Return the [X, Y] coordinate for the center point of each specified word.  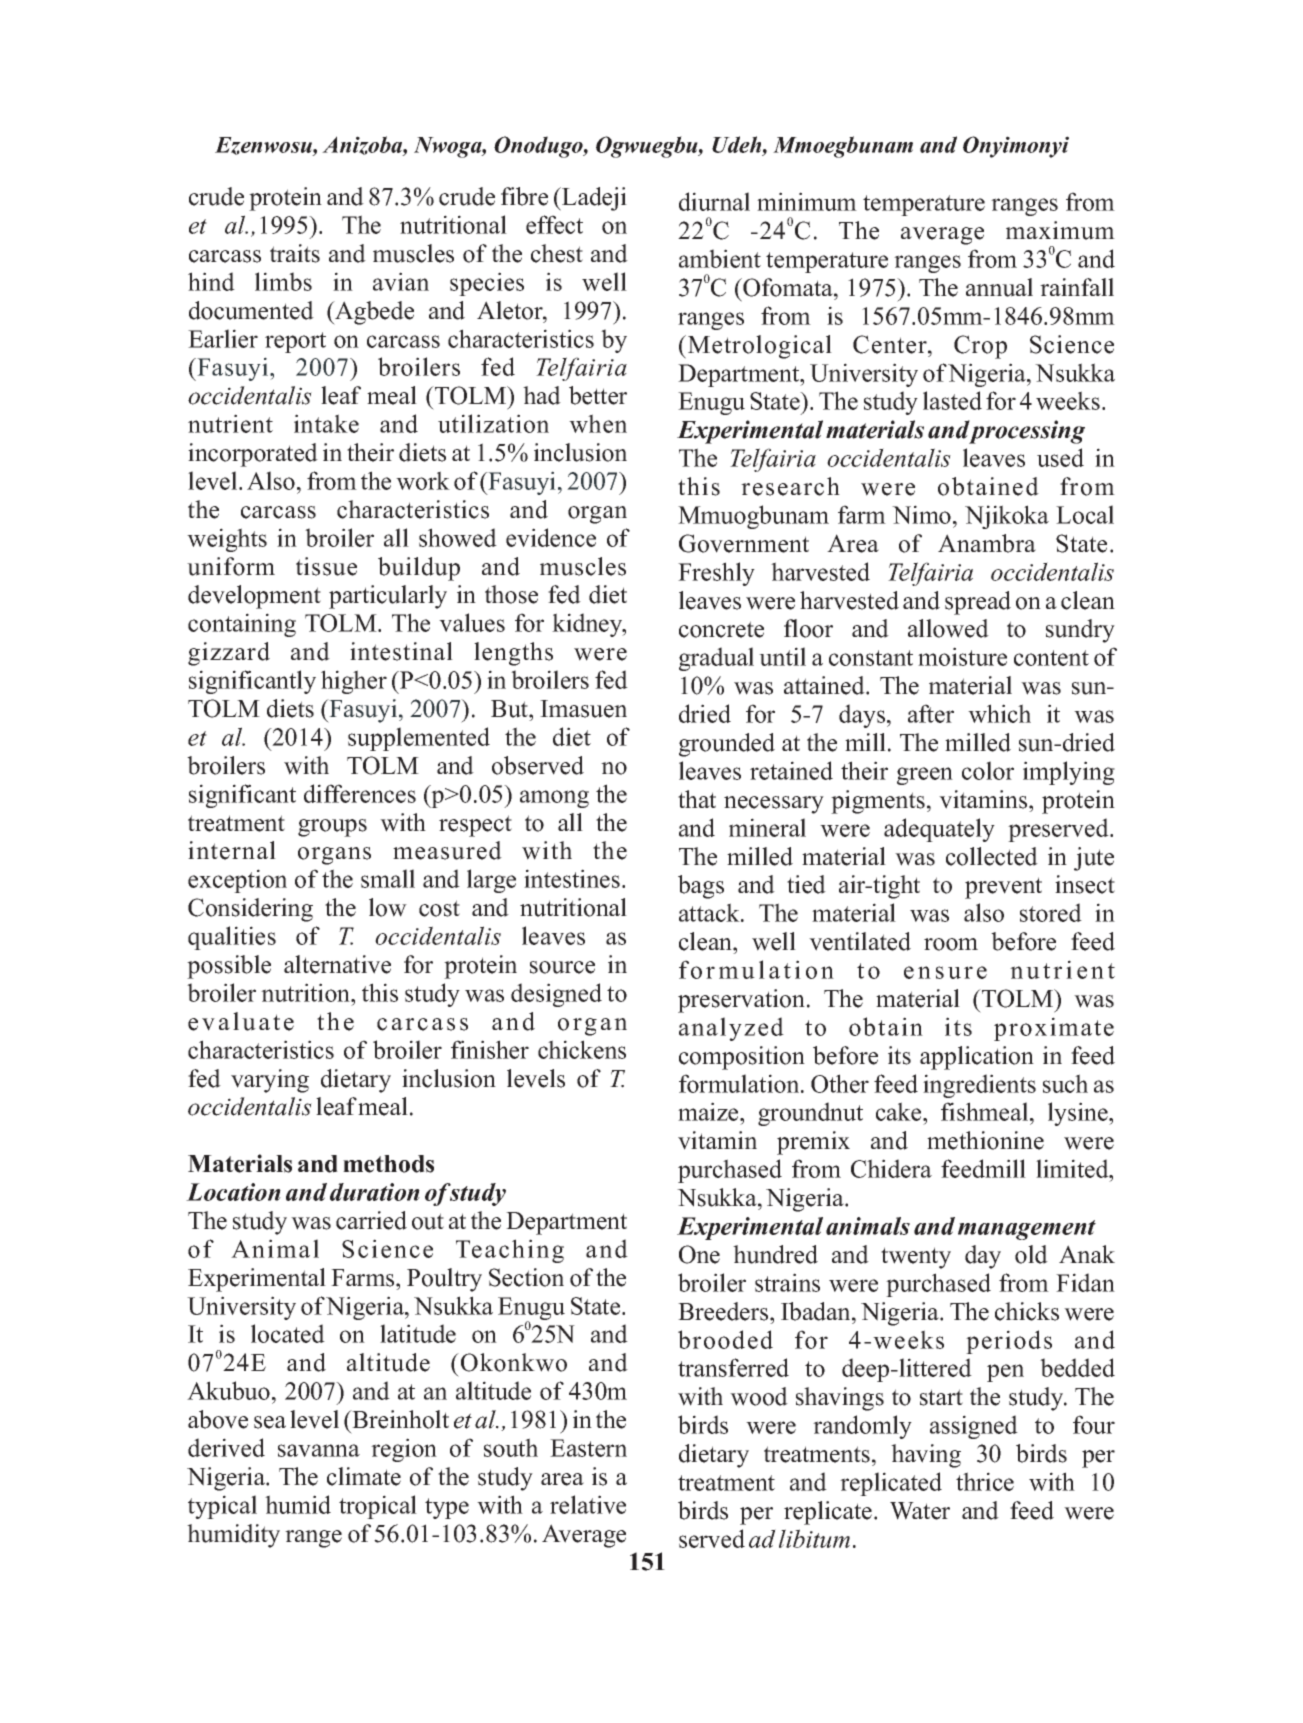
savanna [319, 1450]
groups [332, 828]
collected [992, 856]
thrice [985, 1481]
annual [999, 287]
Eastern [588, 1448]
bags [701, 887]
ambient [720, 258]
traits [295, 253]
